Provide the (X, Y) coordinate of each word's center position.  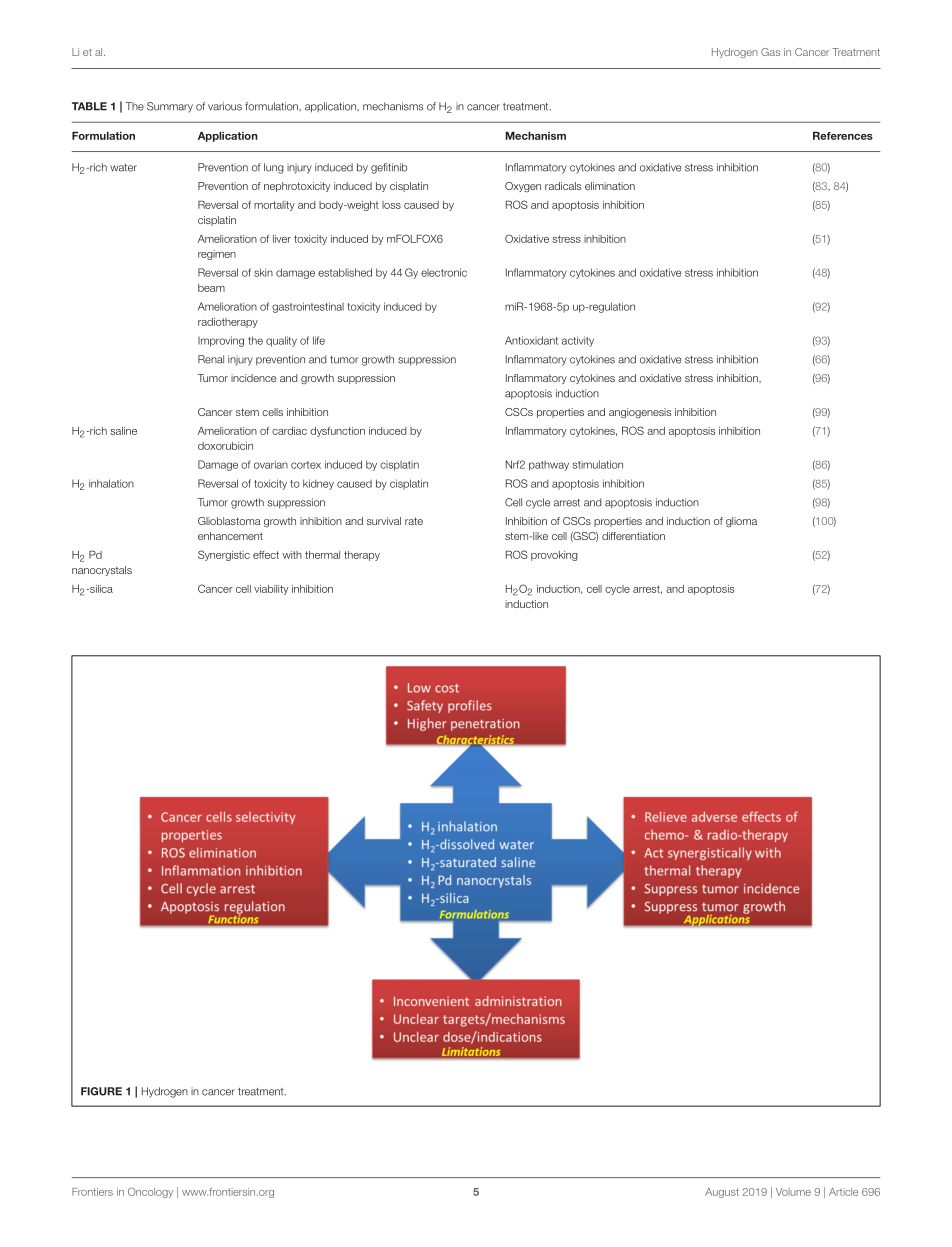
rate (414, 521)
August (722, 1193)
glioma (741, 522)
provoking (554, 556)
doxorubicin (225, 446)
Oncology (150, 1192)
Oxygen (523, 187)
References (843, 136)
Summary (170, 107)
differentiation (633, 536)
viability (271, 590)
